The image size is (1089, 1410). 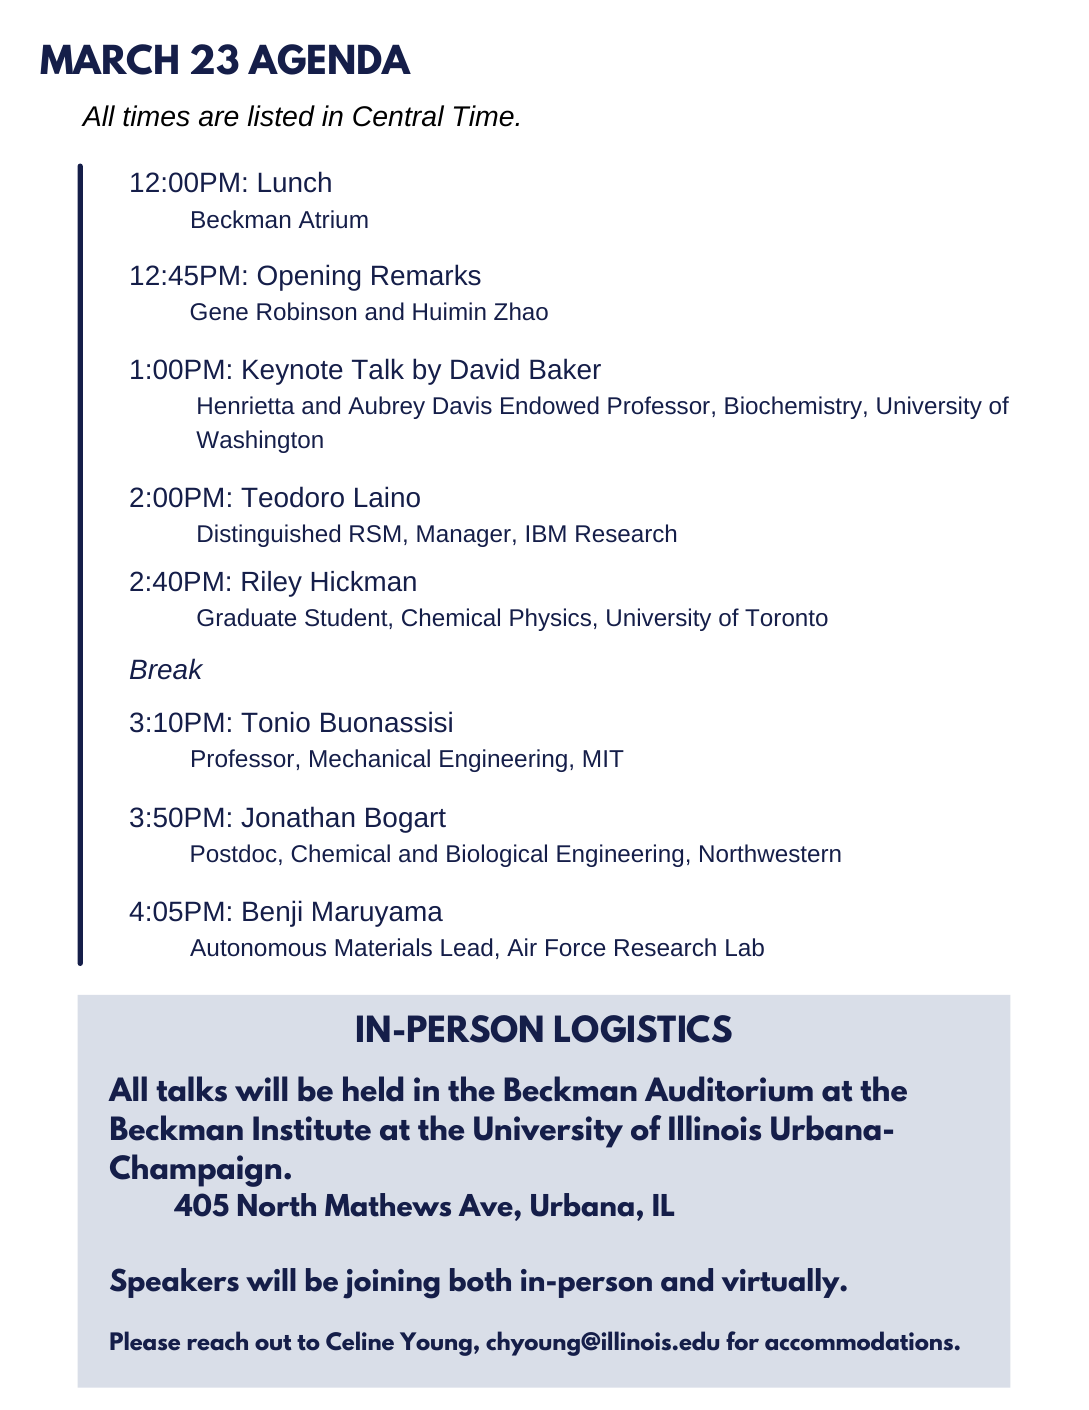 I want to click on Lead, so click(x=466, y=947).
